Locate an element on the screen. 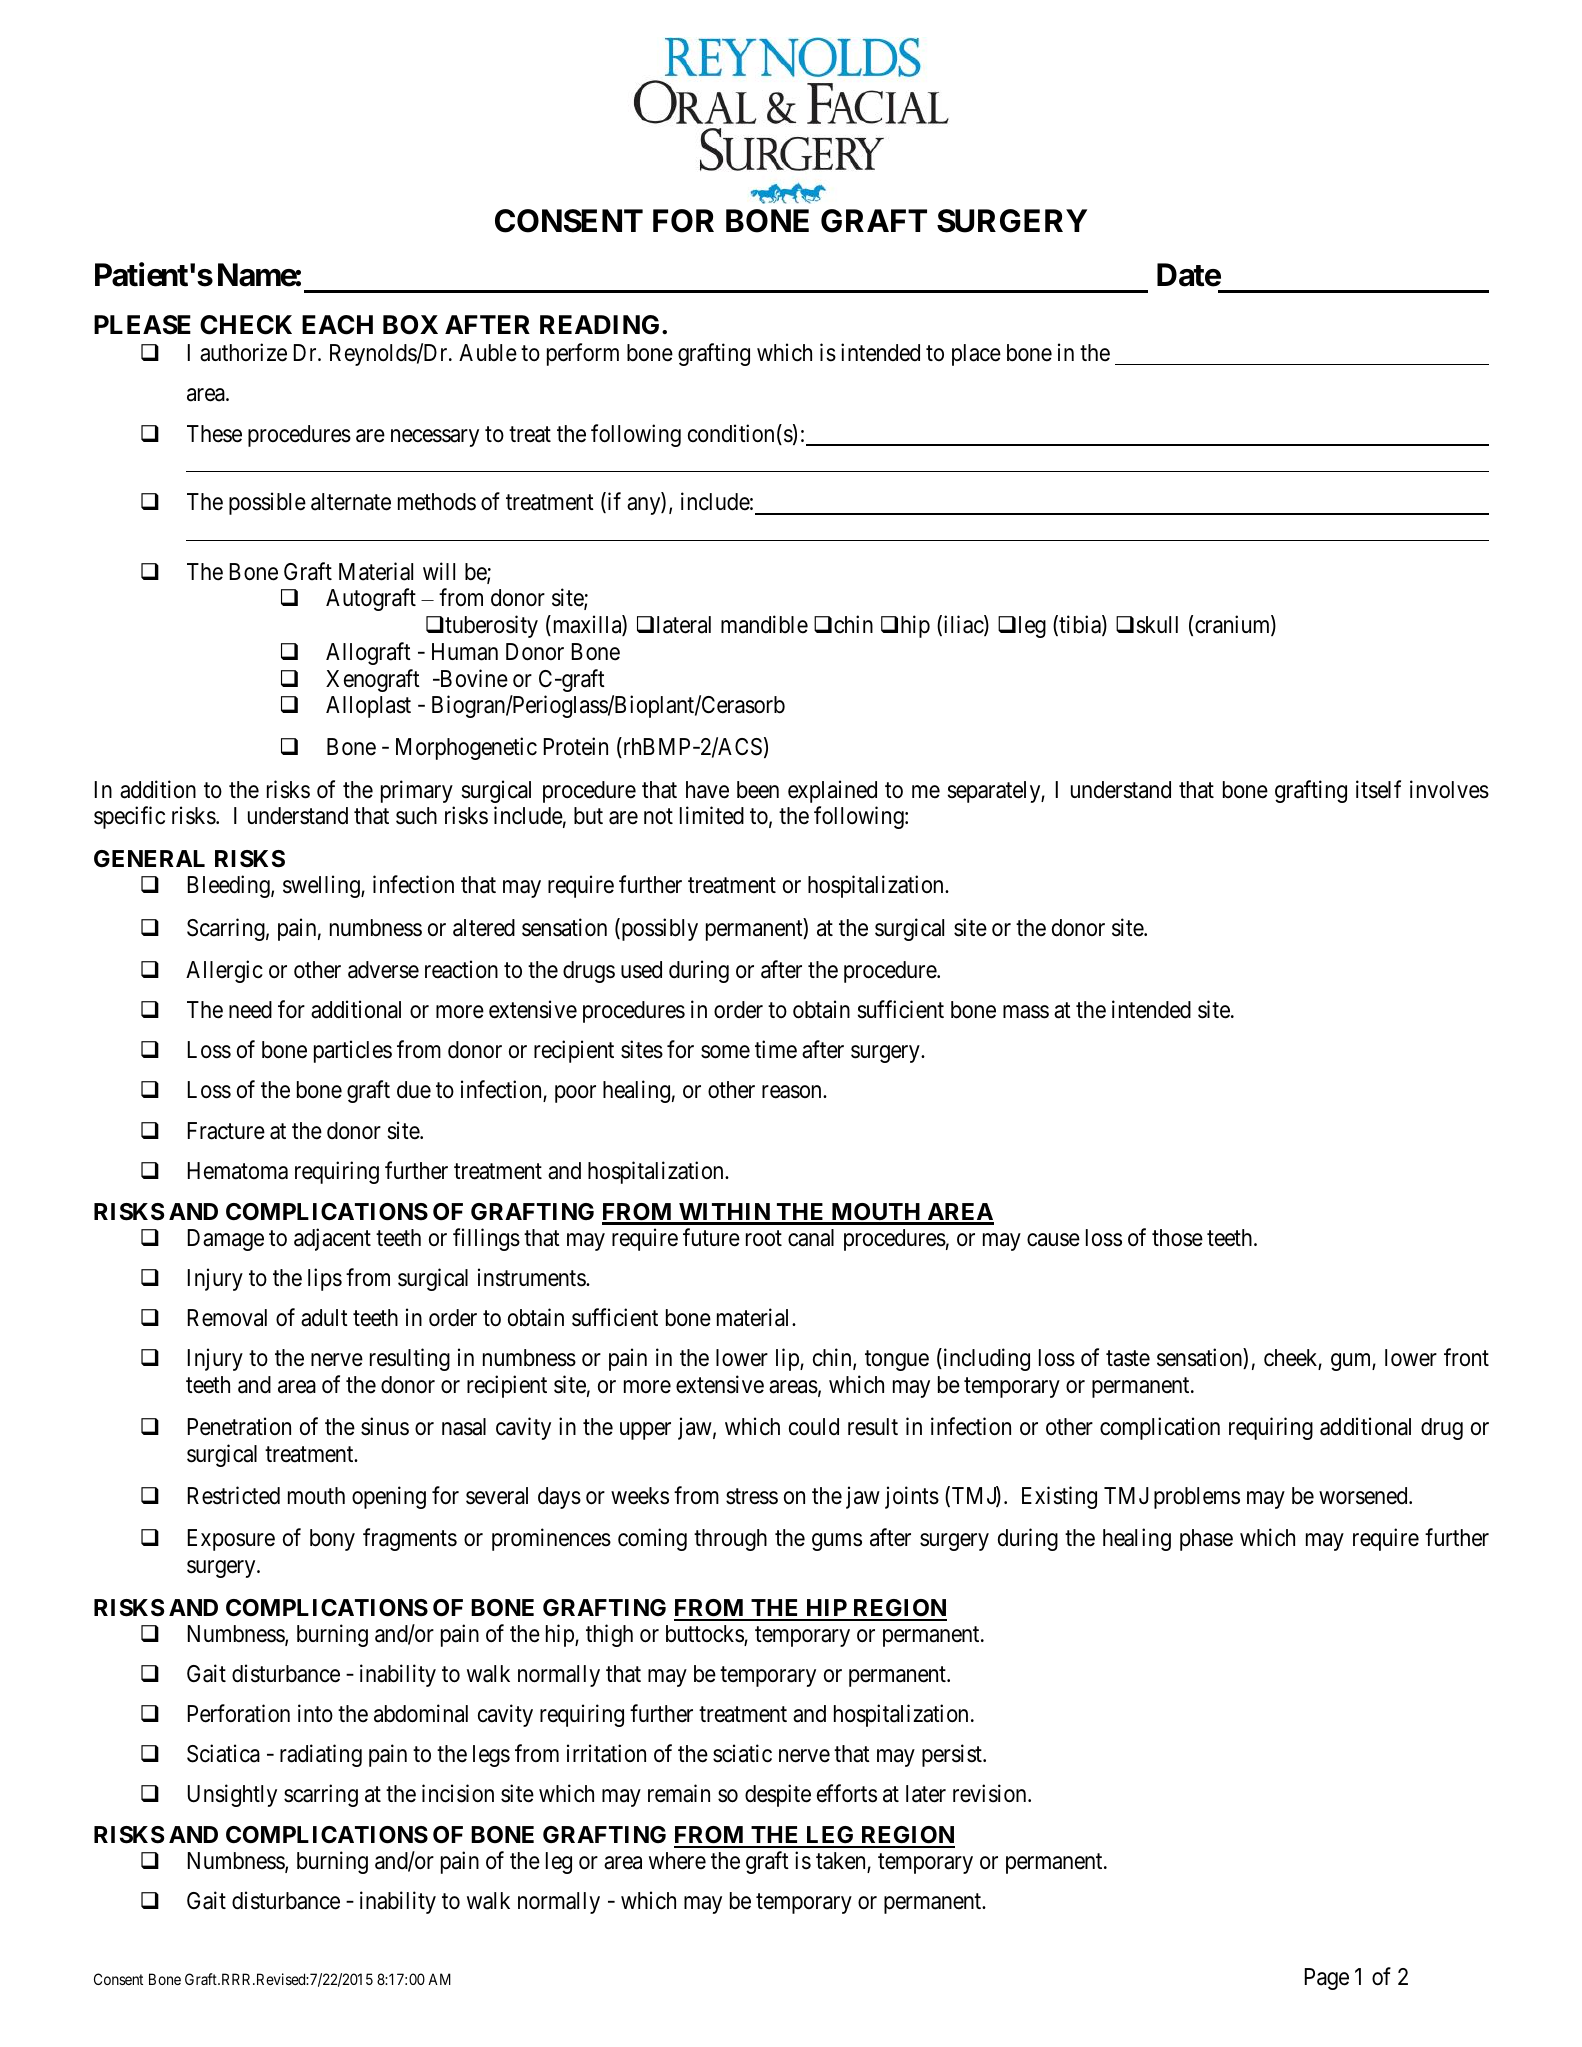  place is located at coordinates (976, 355).
